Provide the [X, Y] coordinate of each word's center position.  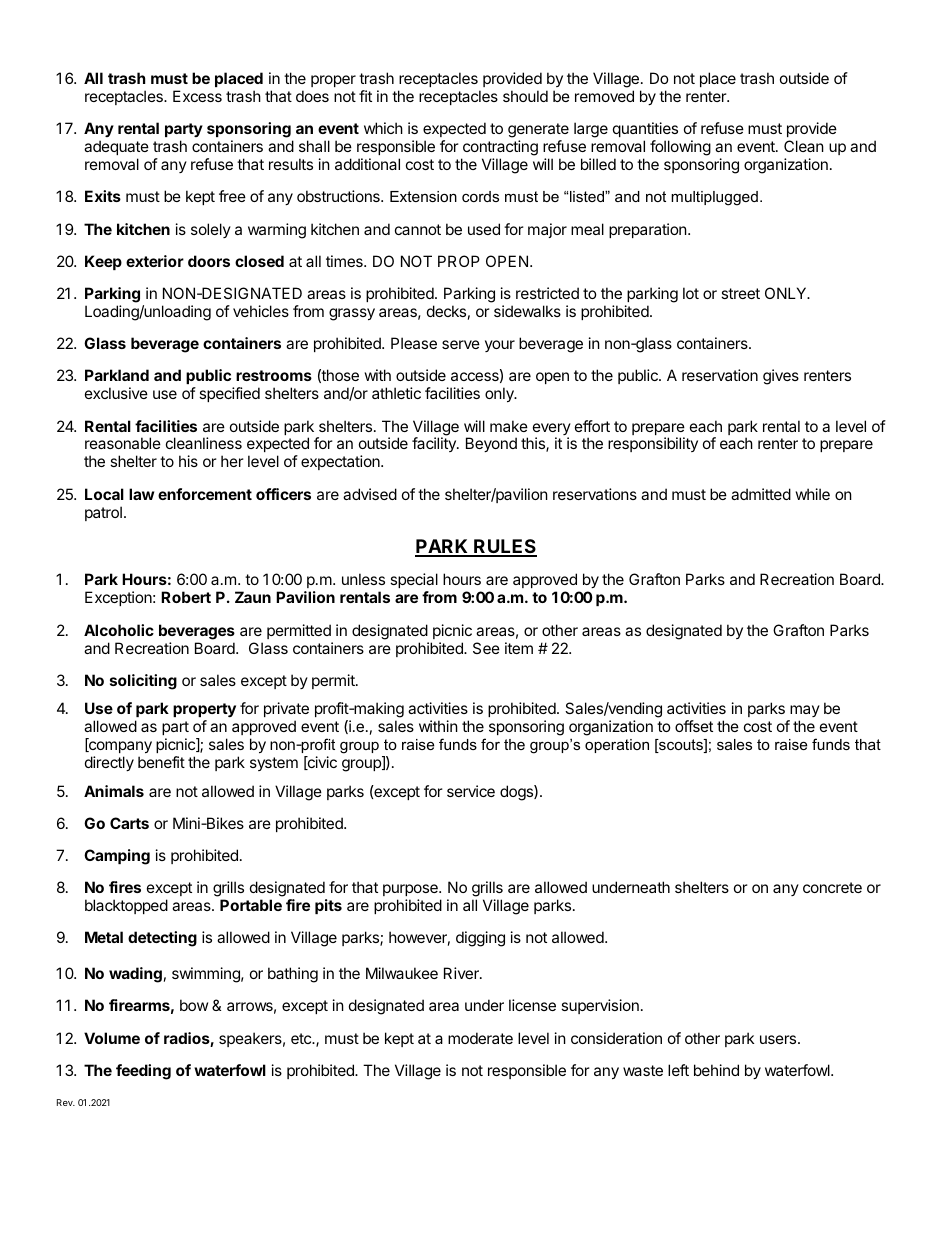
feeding [143, 1072]
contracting [499, 149]
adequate [116, 149]
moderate [480, 1038]
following [680, 148]
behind [716, 1070]
